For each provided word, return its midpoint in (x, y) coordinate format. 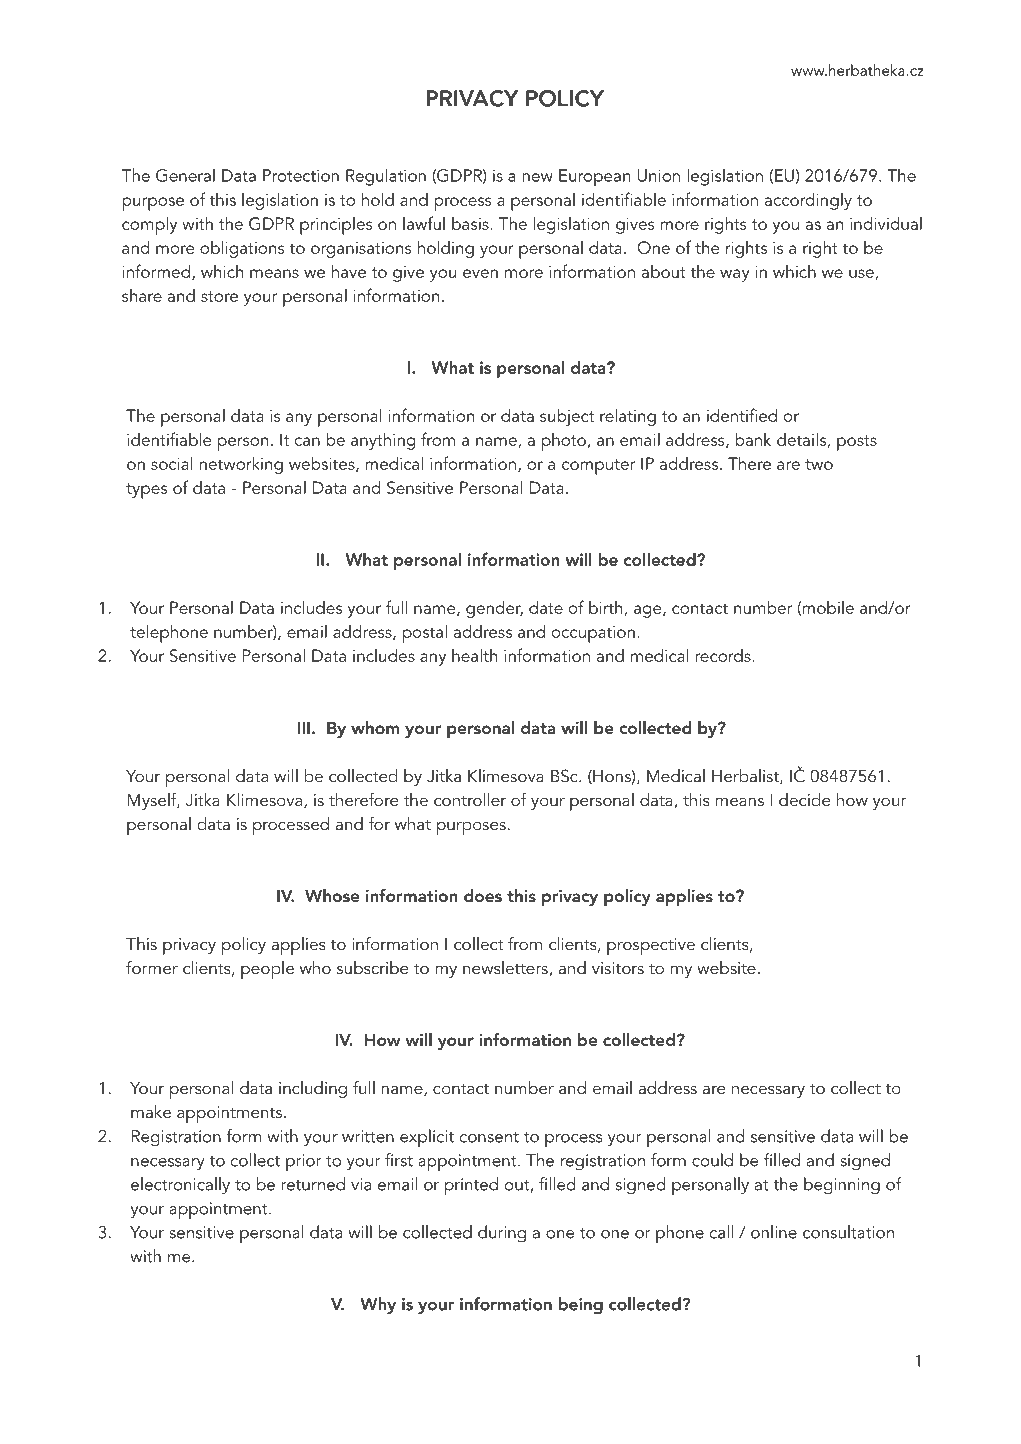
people (267, 970)
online (774, 1232)
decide (805, 799)
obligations (242, 249)
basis (471, 223)
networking (241, 465)
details (802, 440)
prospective (651, 946)
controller (470, 799)
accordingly (808, 201)
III (304, 728)
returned (313, 1184)
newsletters (505, 967)
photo (564, 442)
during (502, 1234)
